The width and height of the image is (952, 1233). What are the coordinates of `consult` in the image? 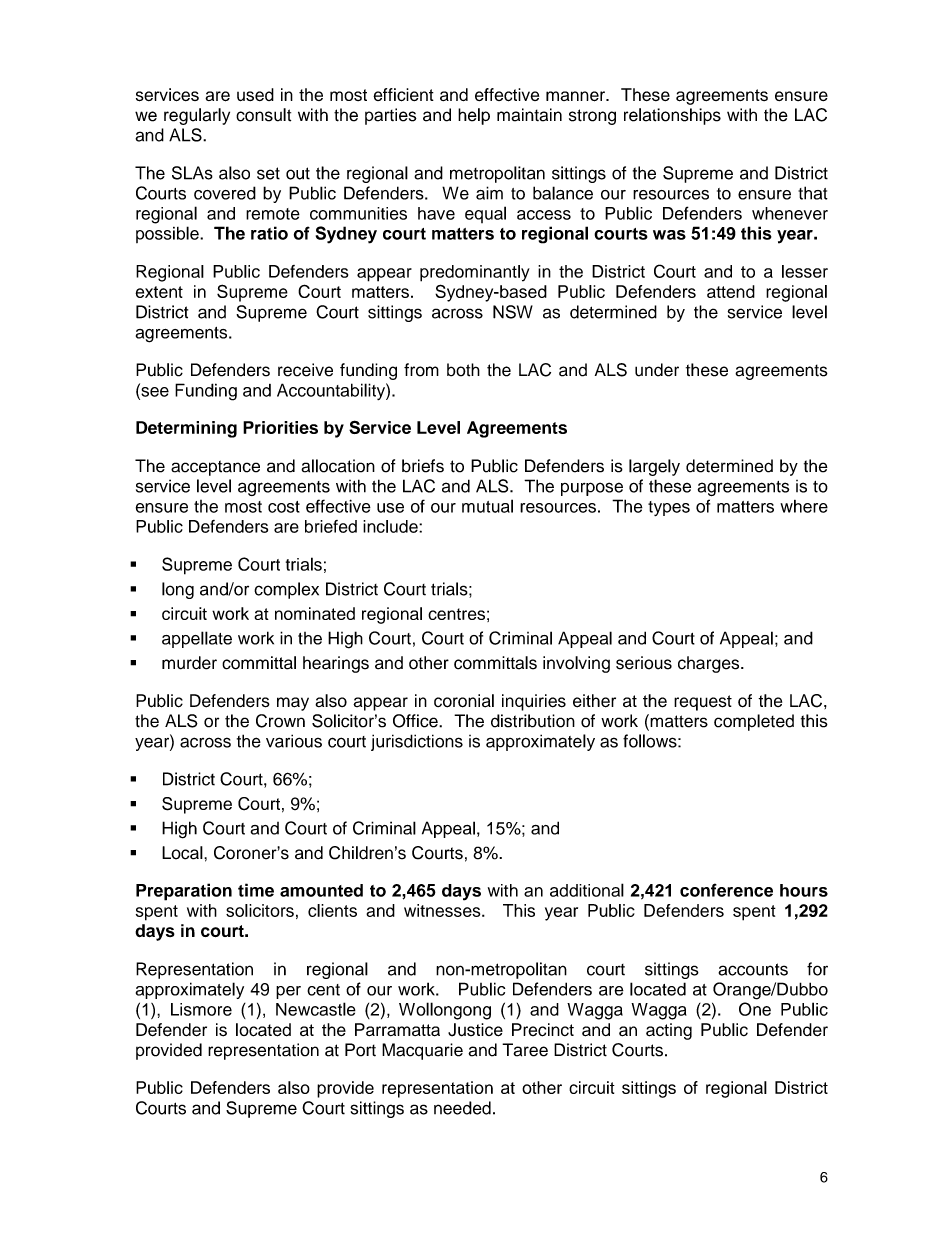 It's located at (263, 115).
